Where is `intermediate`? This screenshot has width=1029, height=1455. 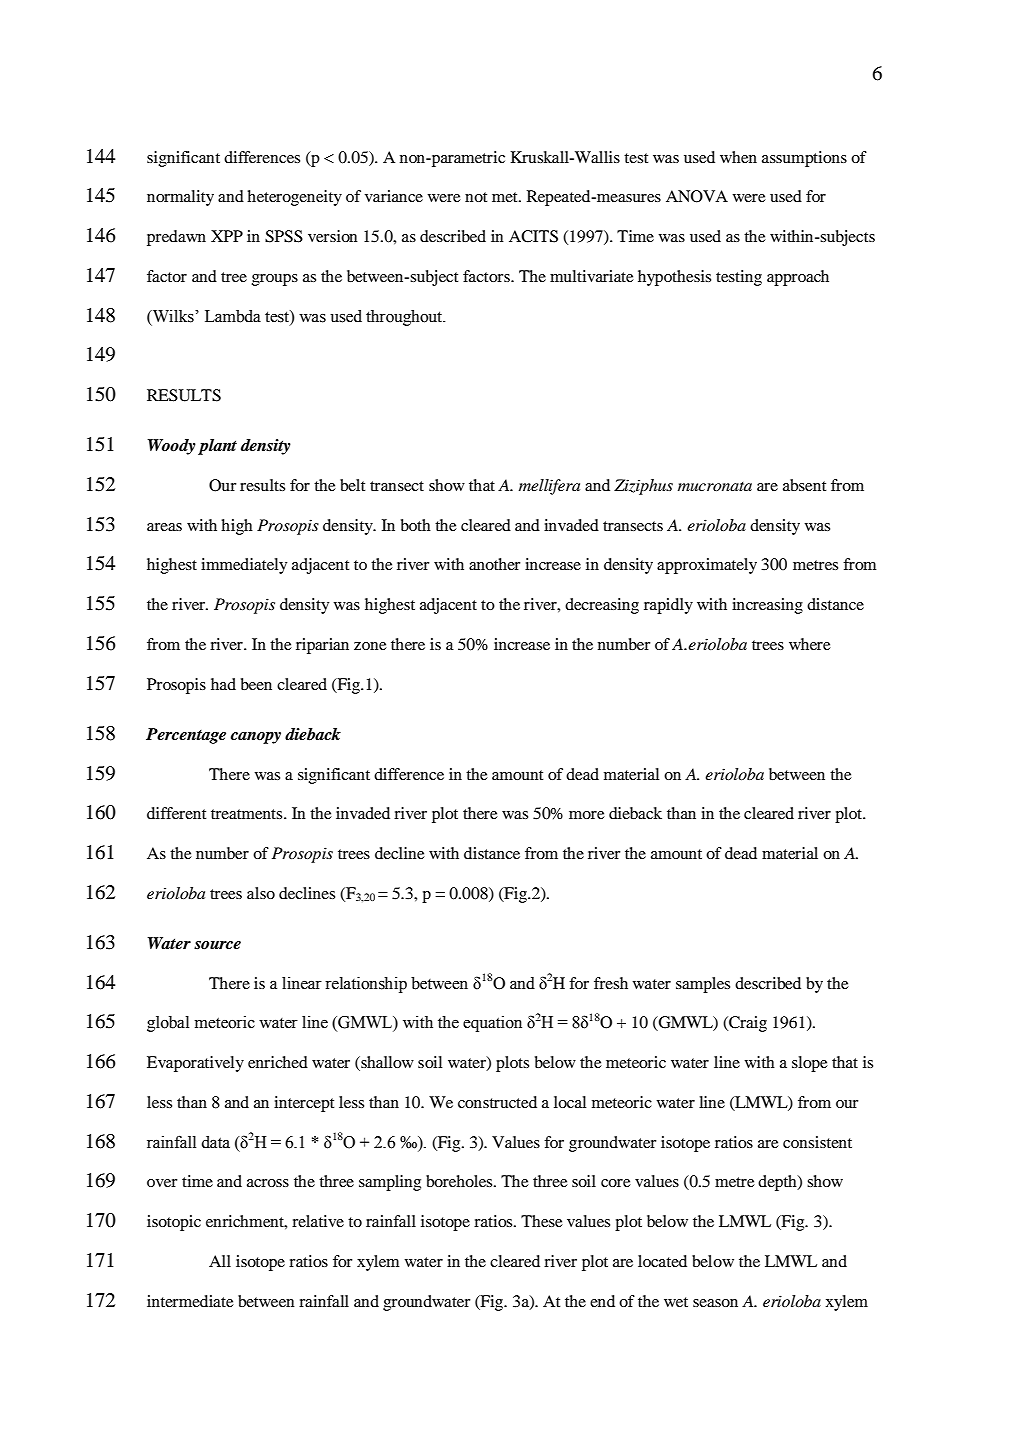
intermediate is located at coordinates (190, 1301).
